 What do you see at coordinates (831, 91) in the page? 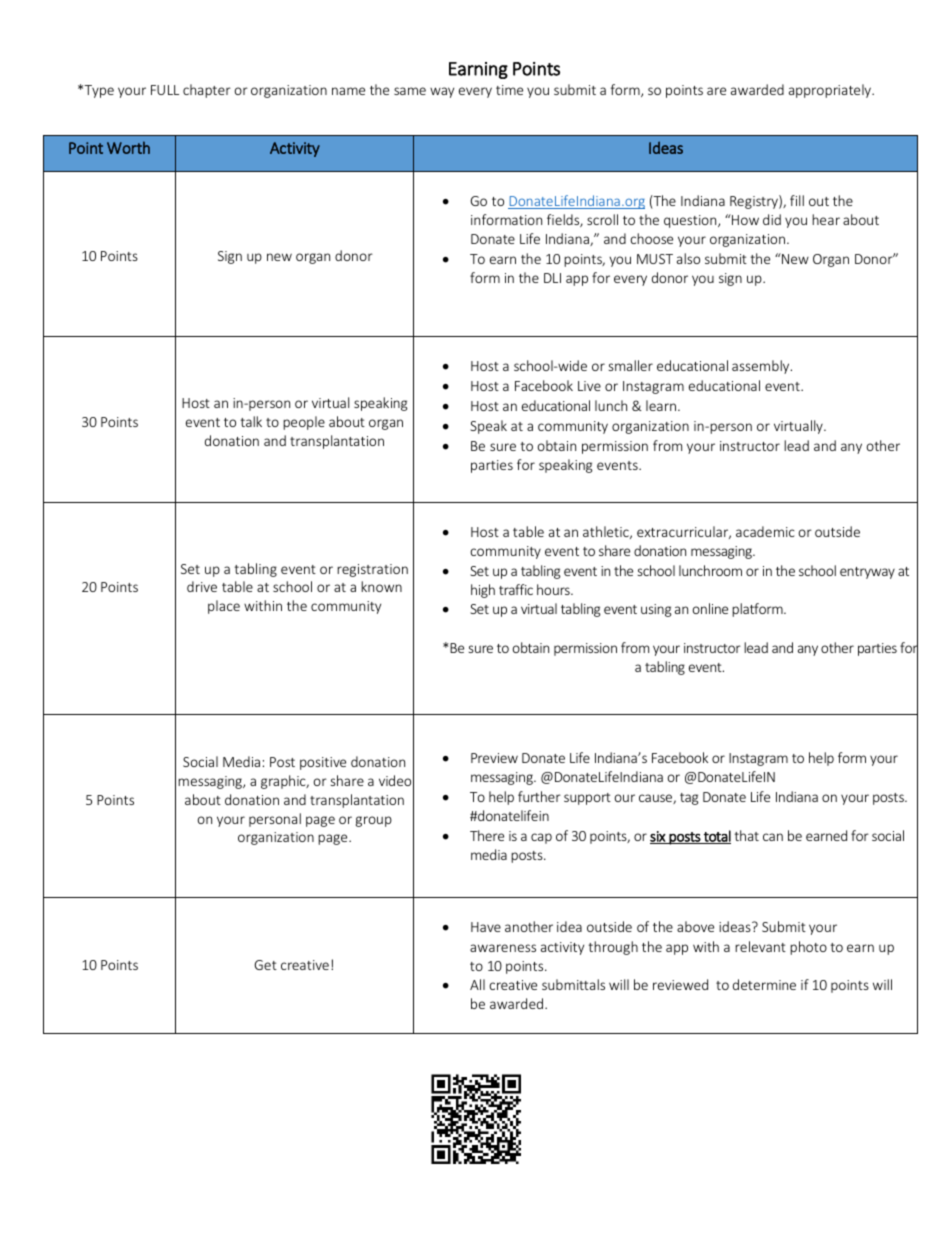
I see `appropriately` at bounding box center [831, 91].
